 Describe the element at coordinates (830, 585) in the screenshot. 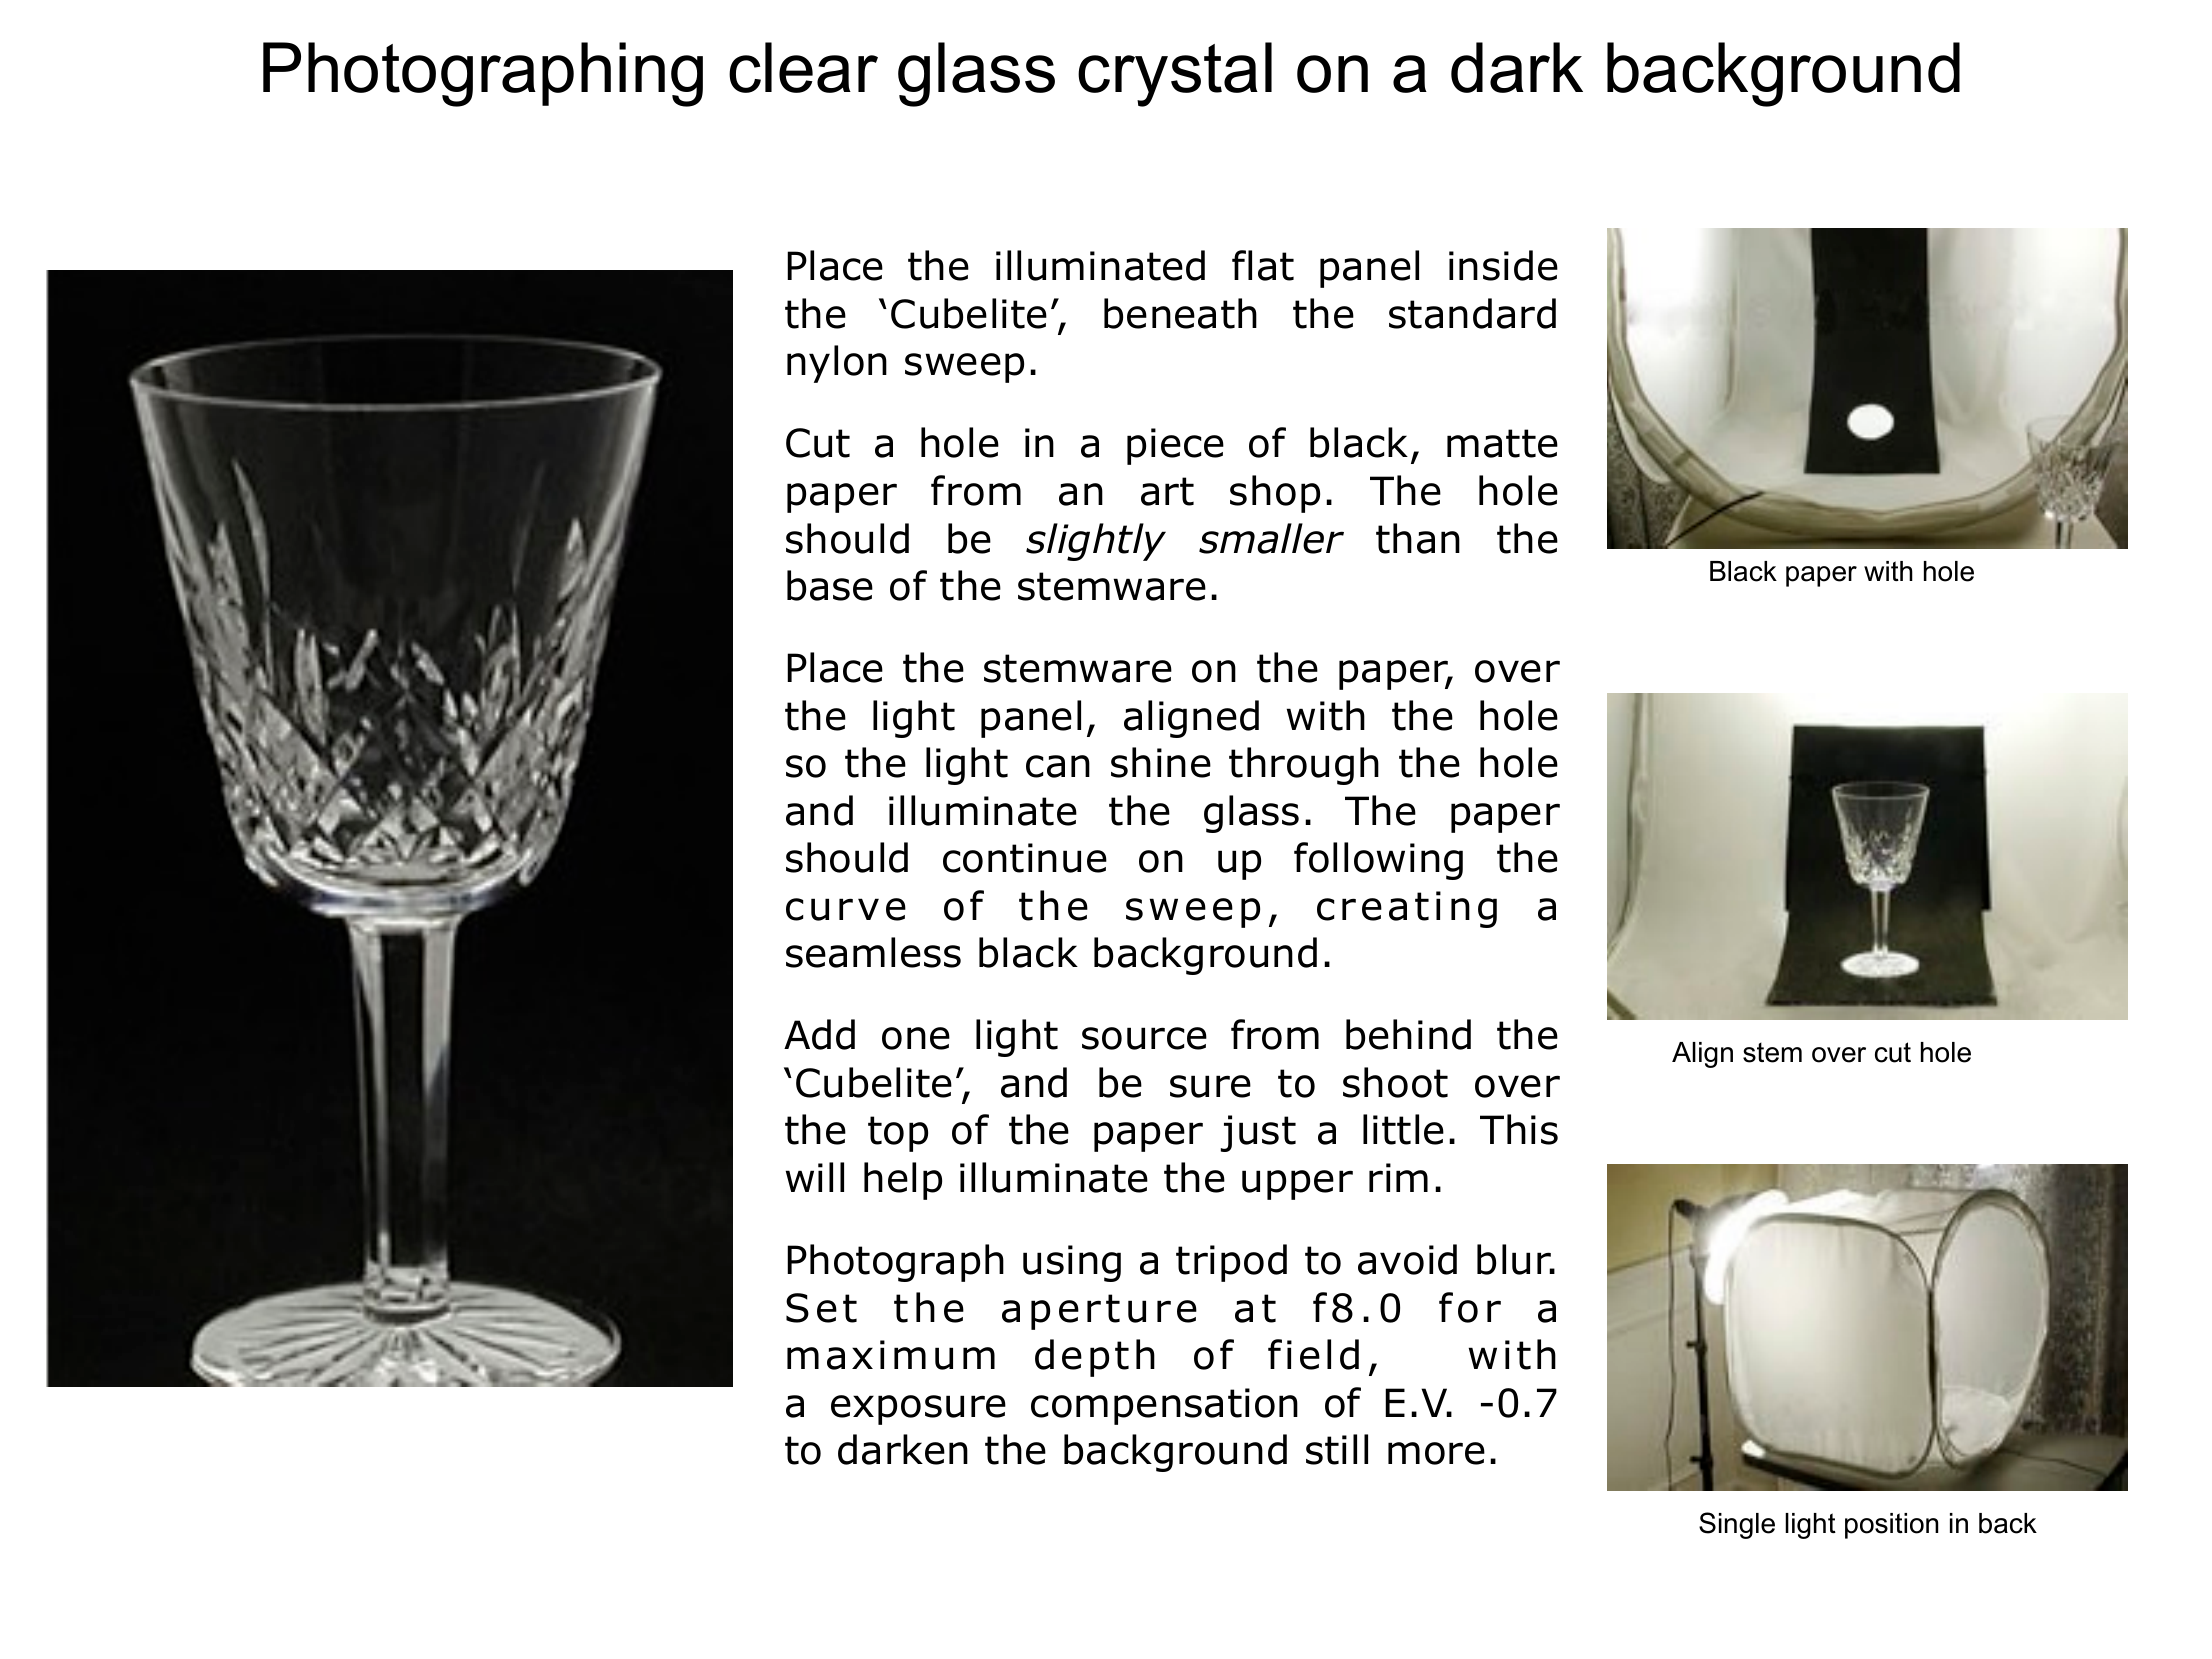

I see `base` at that location.
